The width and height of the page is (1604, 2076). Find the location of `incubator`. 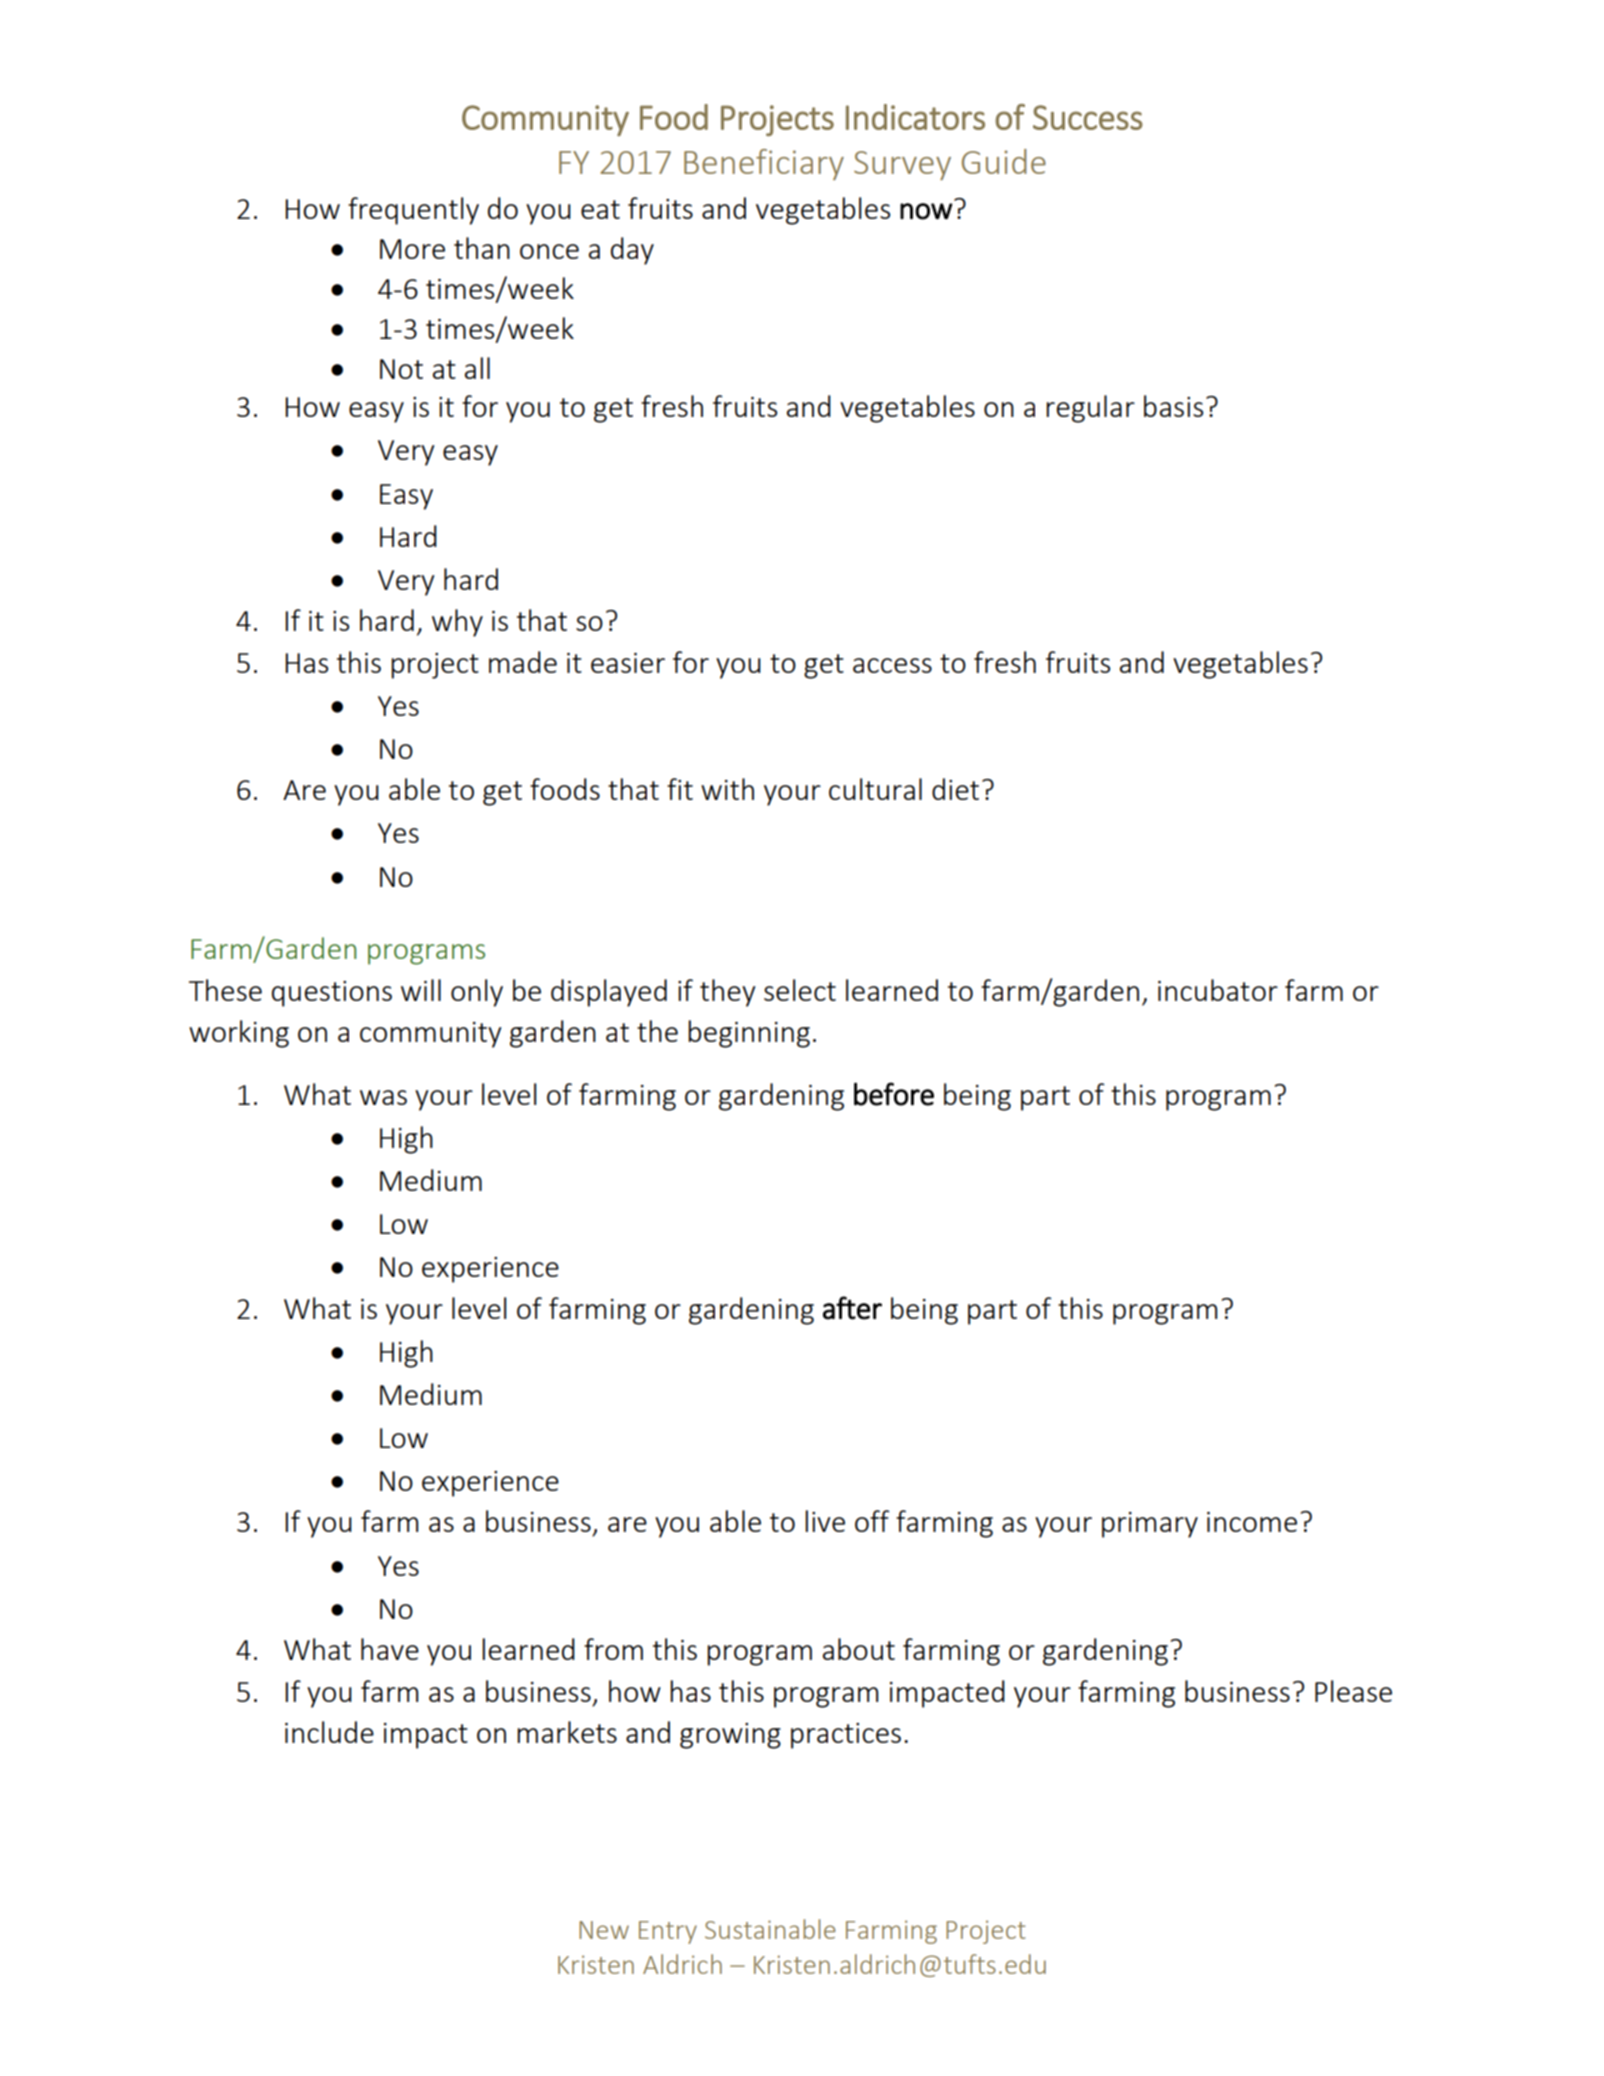

incubator is located at coordinates (1218, 990).
